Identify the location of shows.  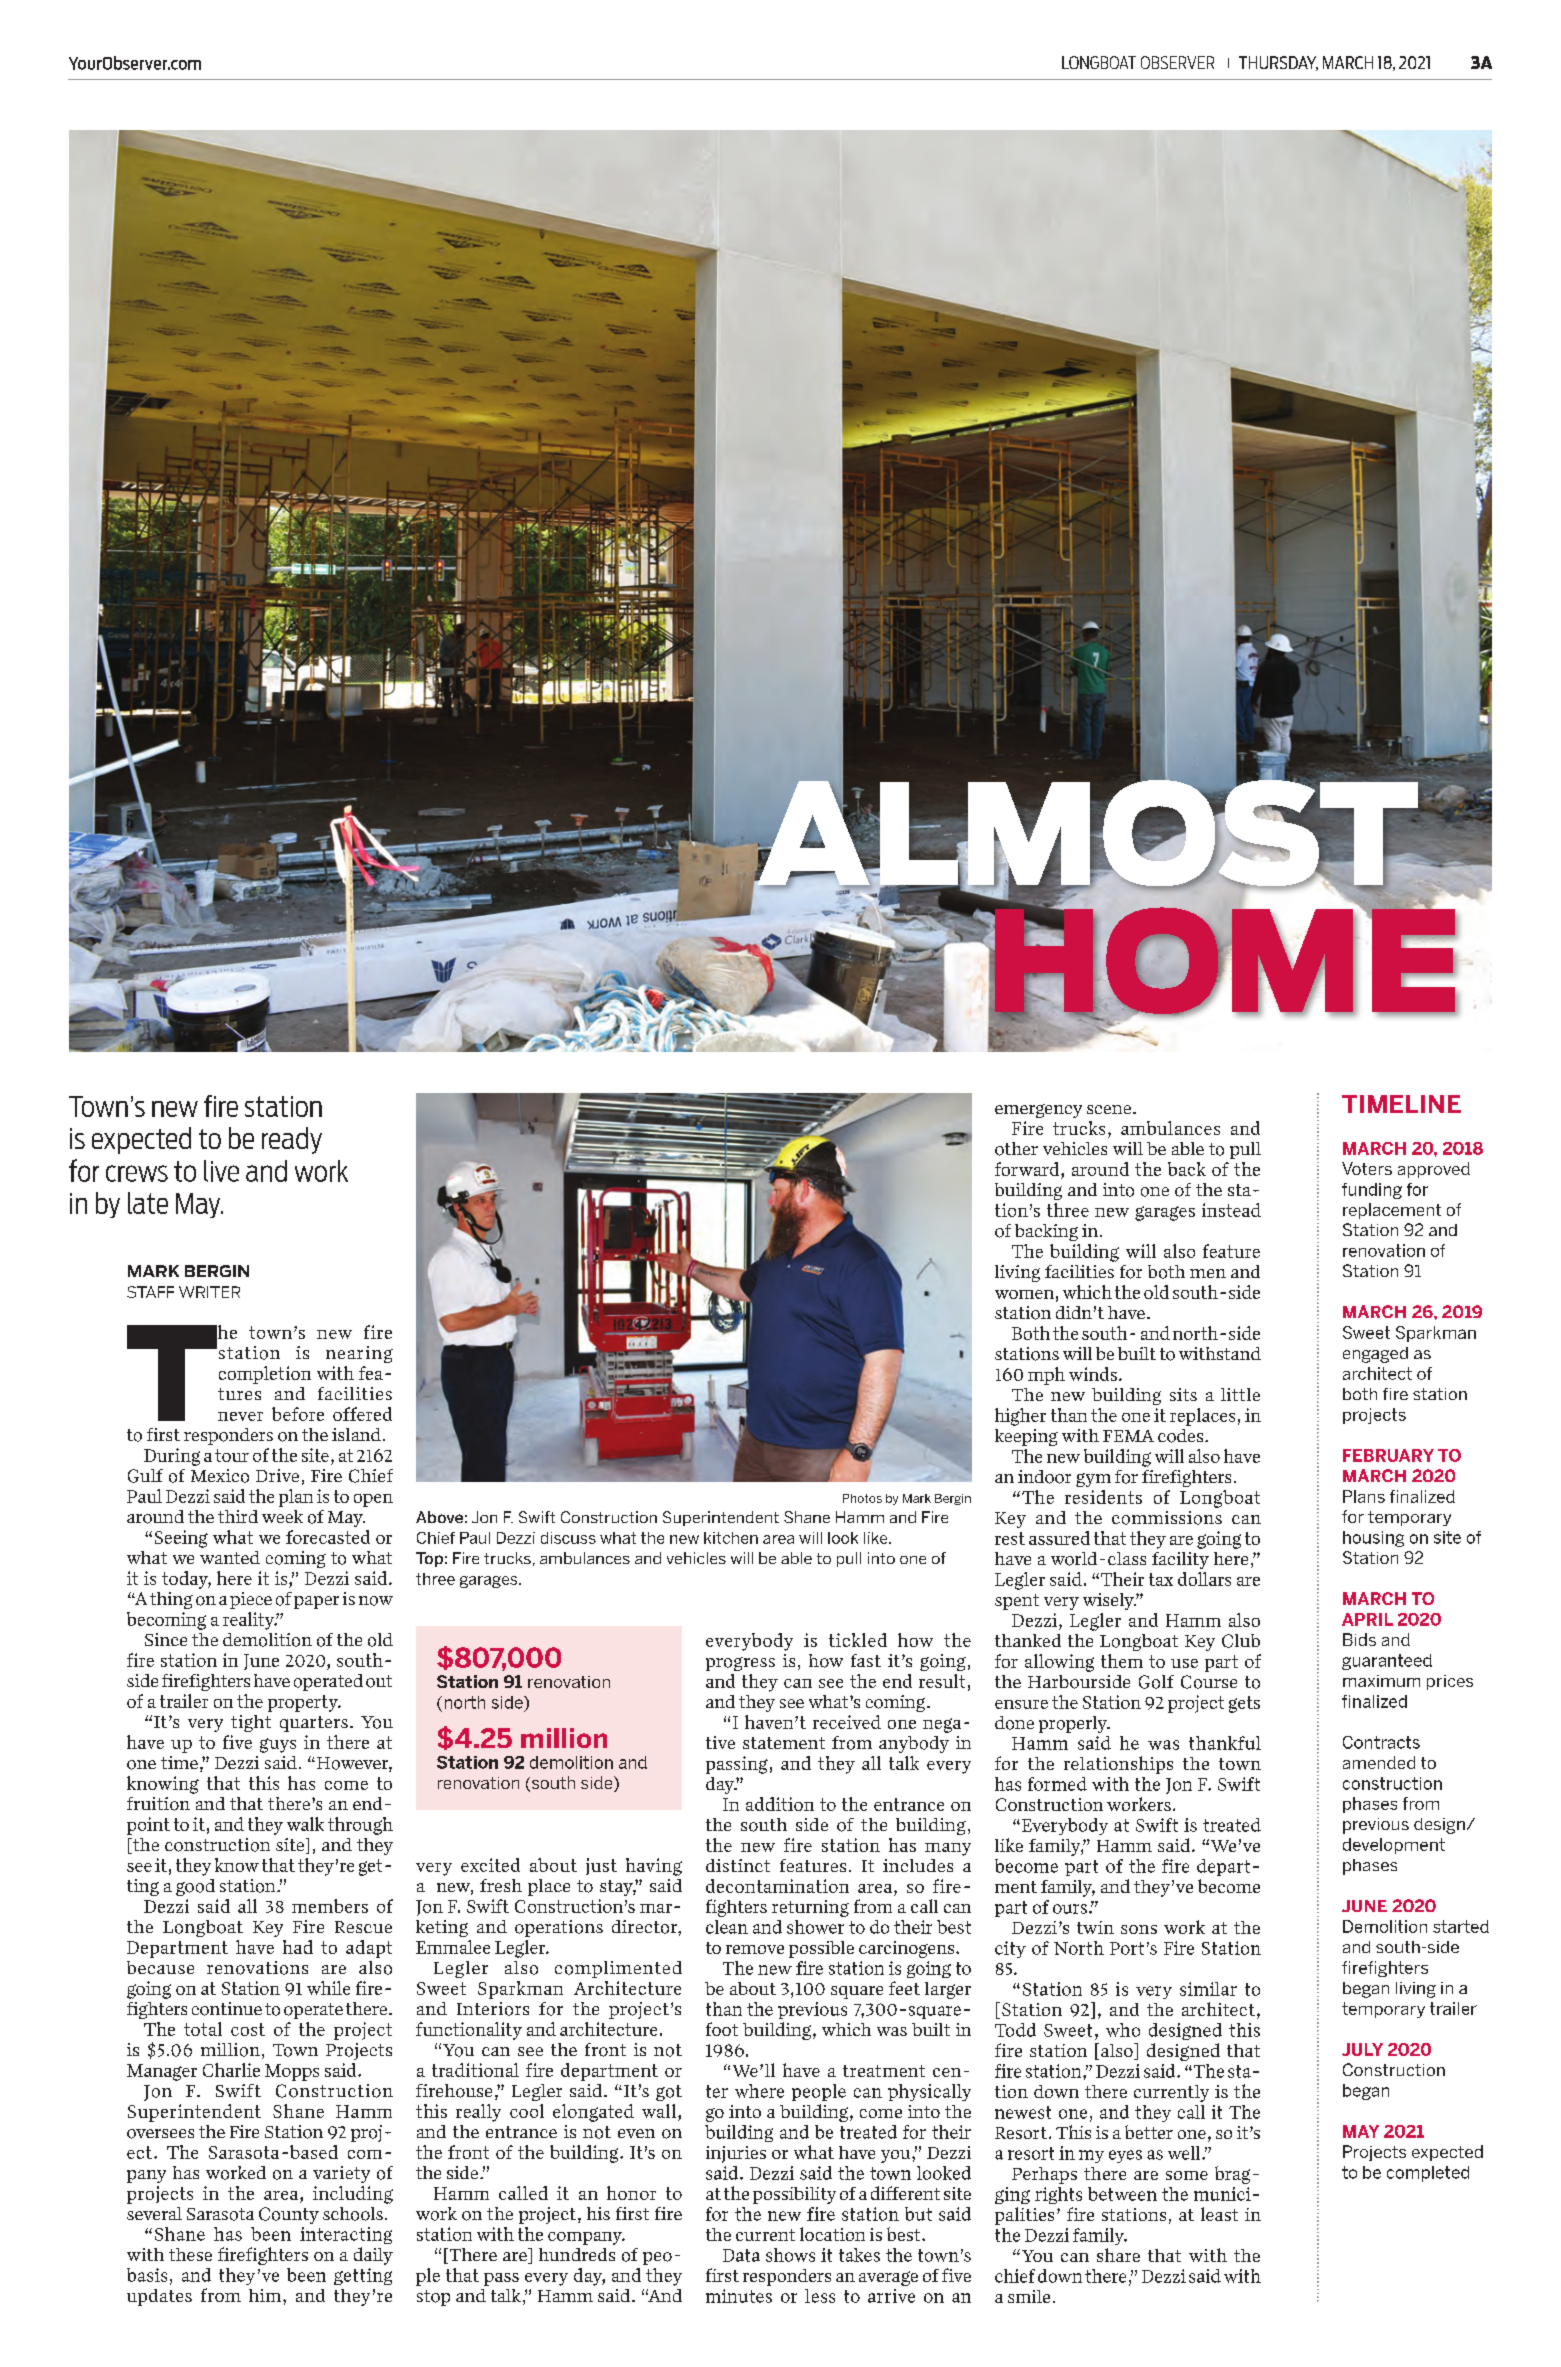
(790, 2255).
